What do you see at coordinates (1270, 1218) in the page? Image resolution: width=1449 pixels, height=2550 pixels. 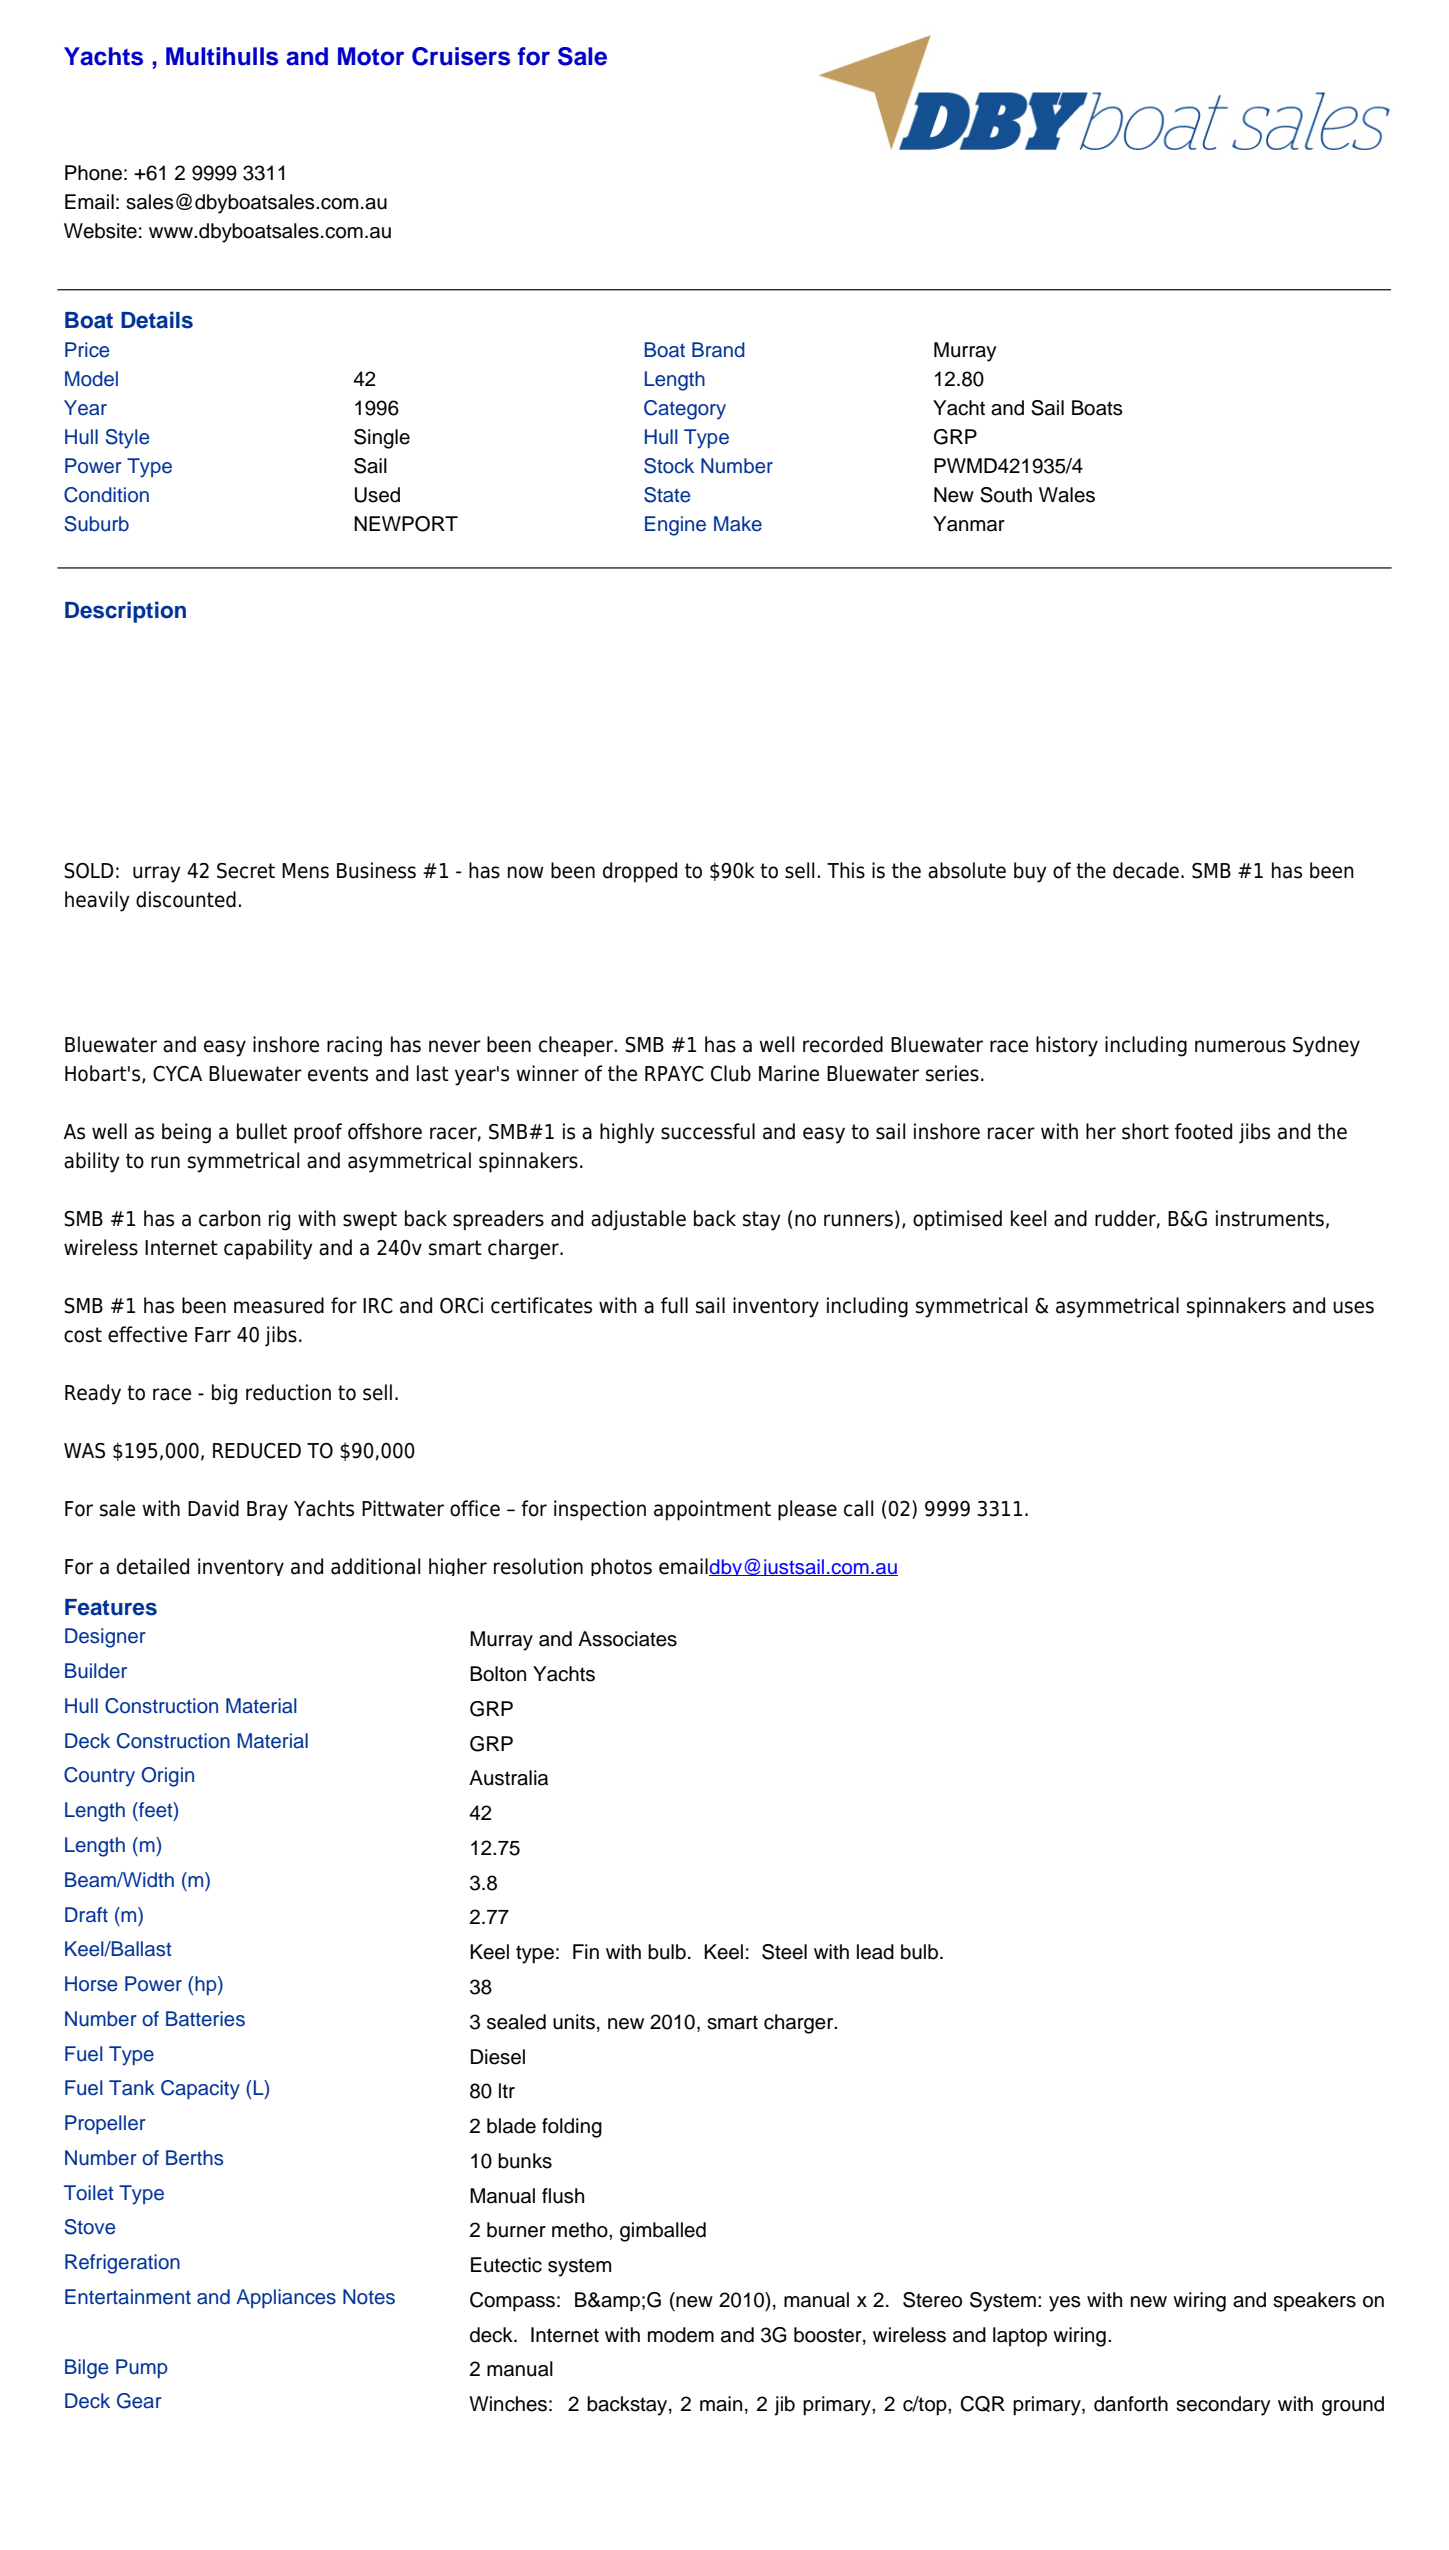 I see `instruments` at bounding box center [1270, 1218].
